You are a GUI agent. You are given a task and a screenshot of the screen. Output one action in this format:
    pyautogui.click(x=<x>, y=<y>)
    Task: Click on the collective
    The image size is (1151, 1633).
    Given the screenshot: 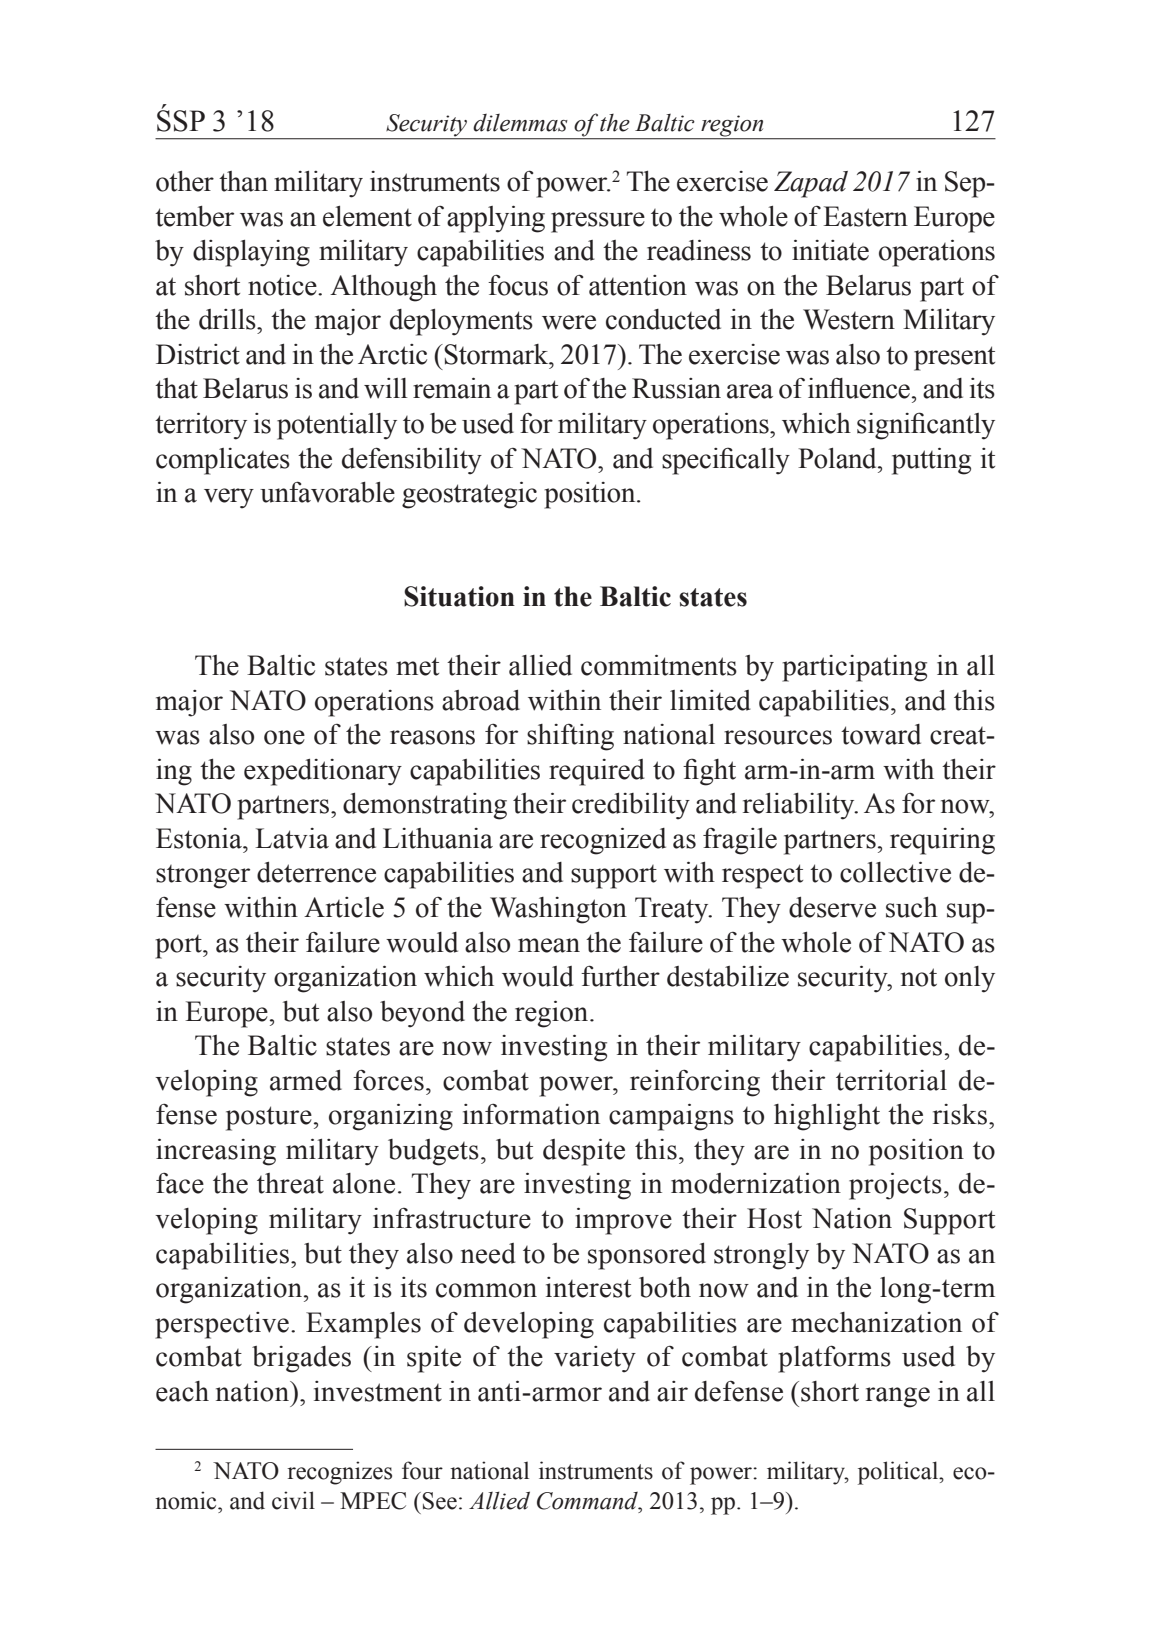 What is the action you would take?
    pyautogui.click(x=895, y=872)
